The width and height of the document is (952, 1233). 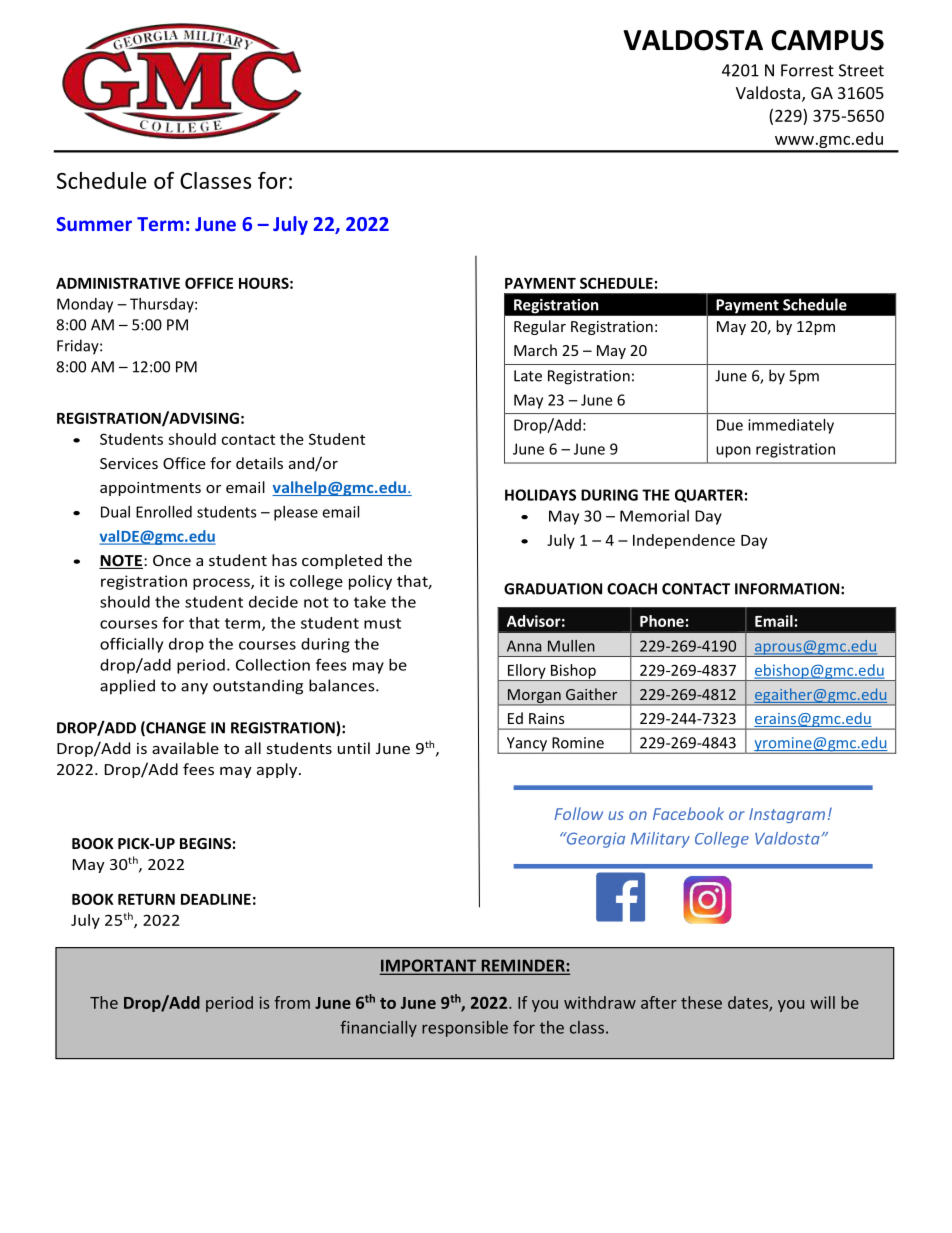 What do you see at coordinates (791, 426) in the document?
I see `immediately` at bounding box center [791, 426].
